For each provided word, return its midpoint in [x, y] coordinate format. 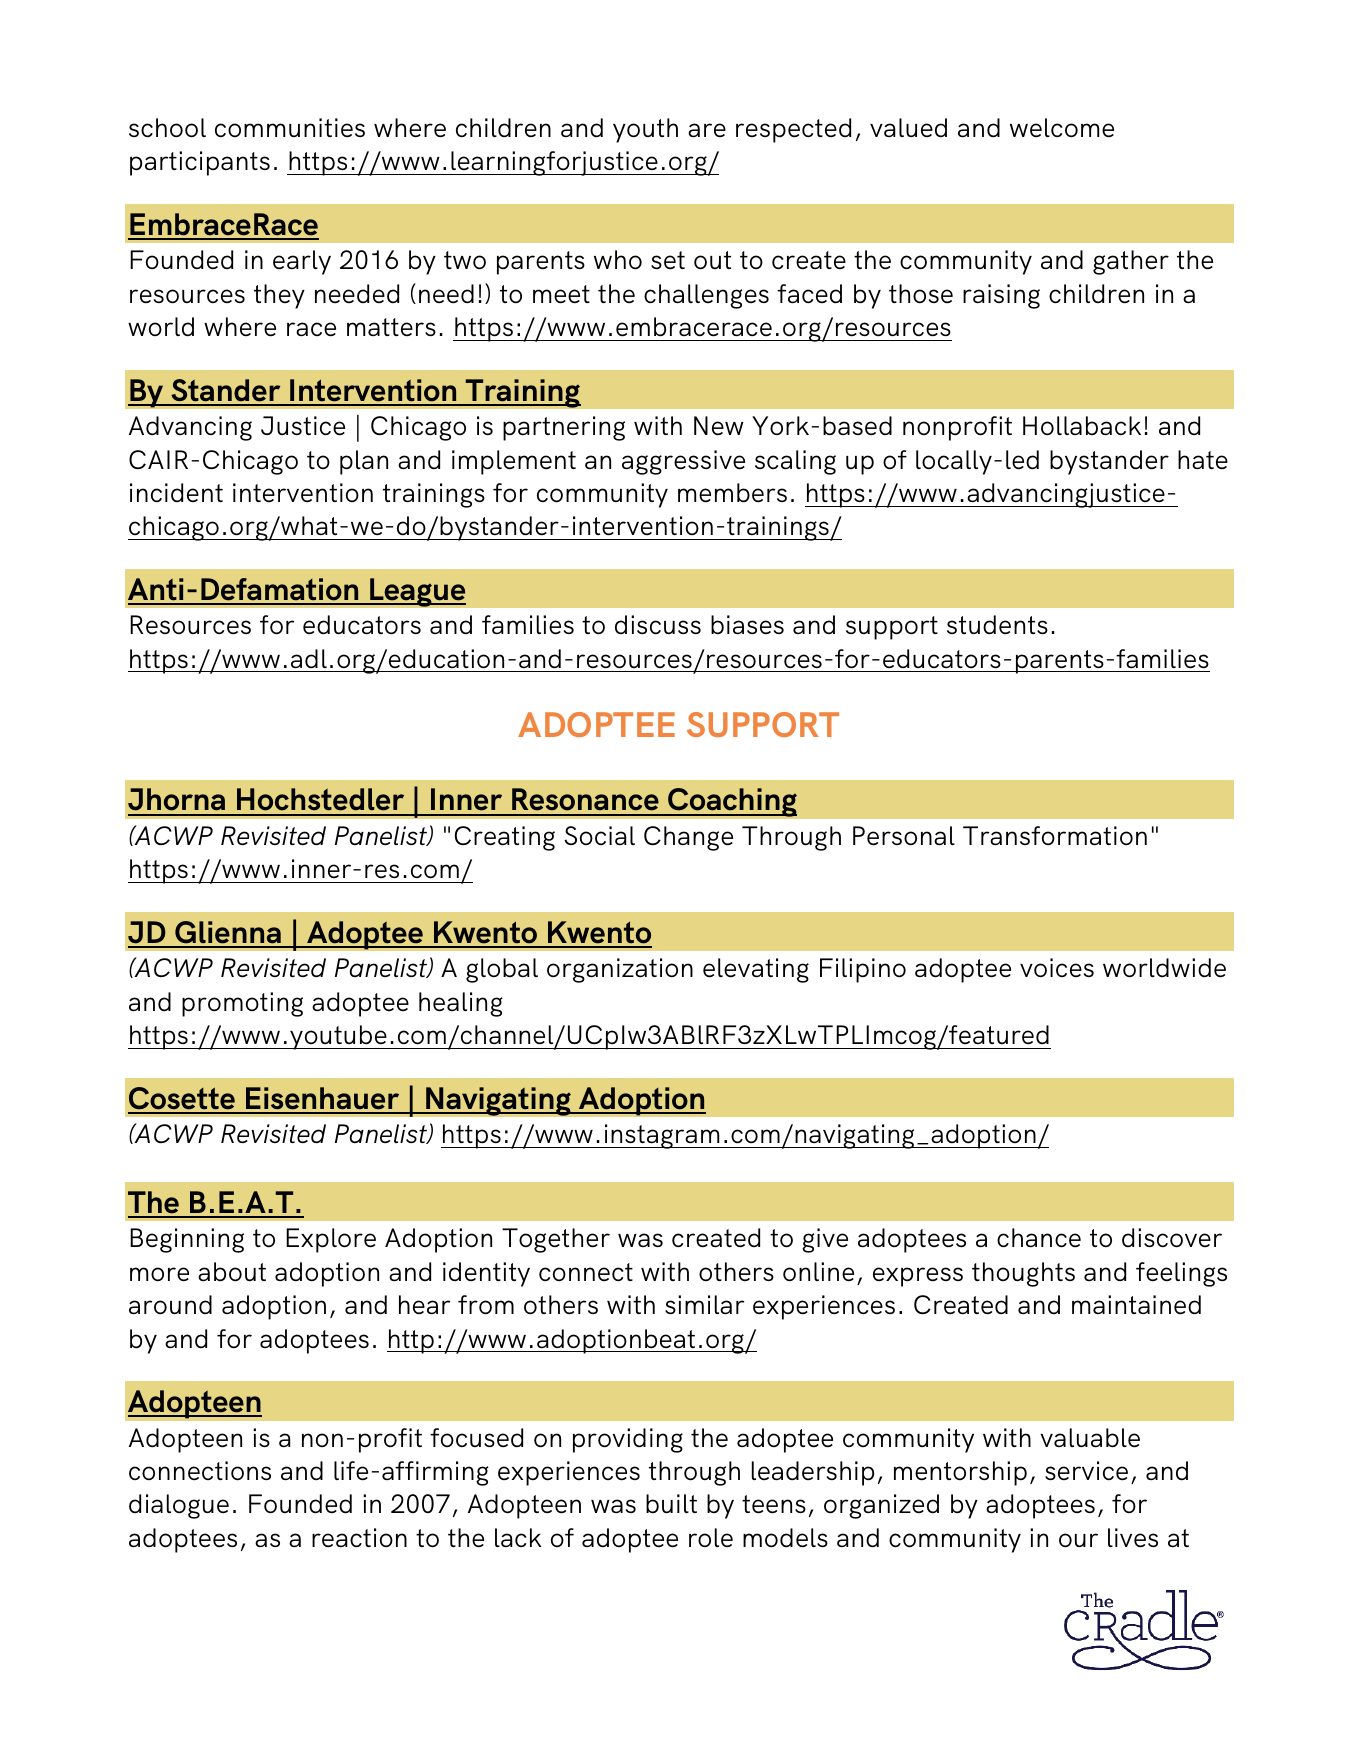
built [671, 1503]
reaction [359, 1537]
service [1086, 1471]
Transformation [1055, 836]
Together [556, 1240]
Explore [331, 1240]
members [732, 493]
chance [1039, 1237]
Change [688, 838]
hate [1203, 459]
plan [364, 462]
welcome [1062, 128]
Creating [505, 838]
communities [290, 127]
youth [645, 130]
